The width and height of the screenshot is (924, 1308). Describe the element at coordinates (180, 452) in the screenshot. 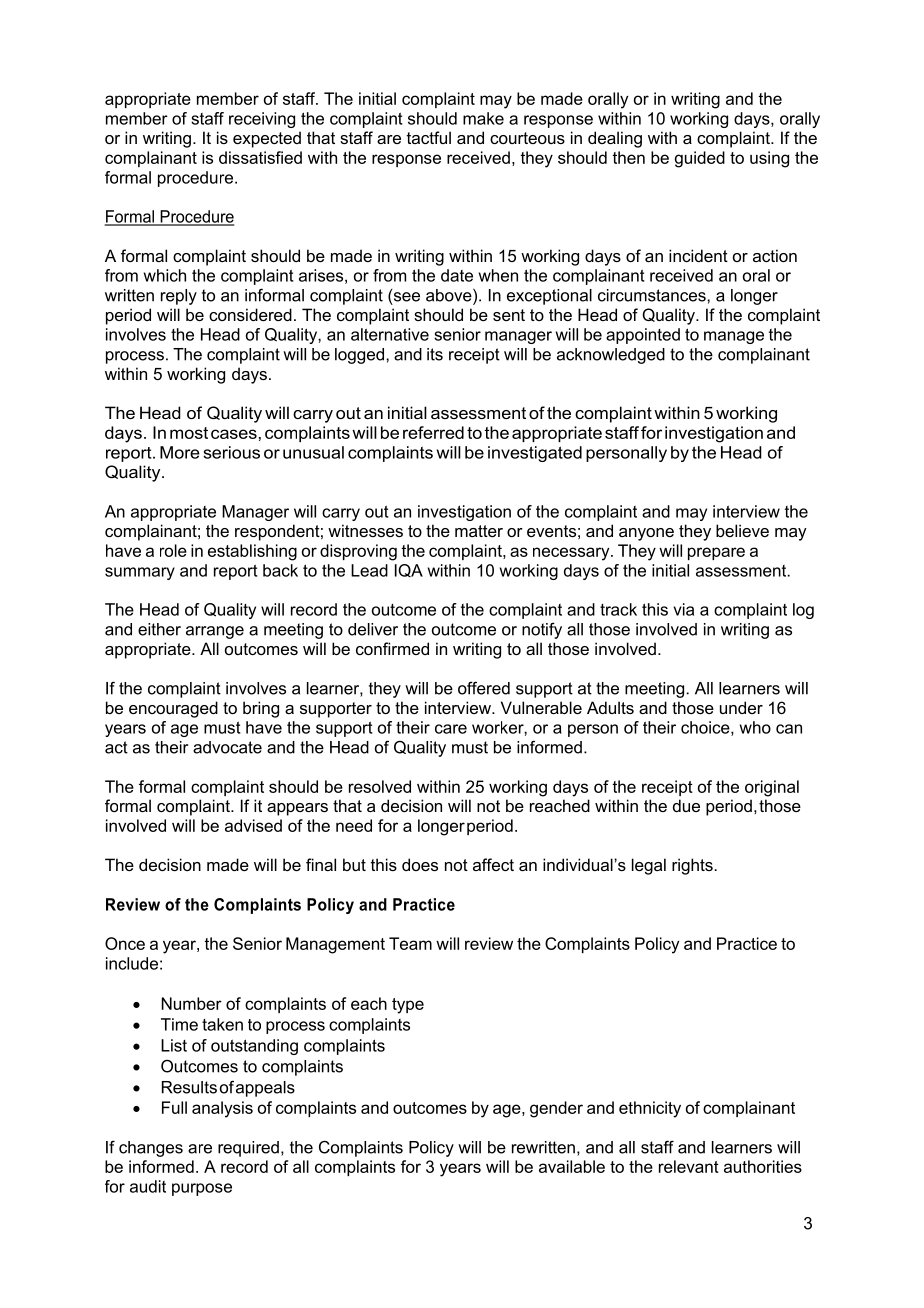

I see `More` at that location.
